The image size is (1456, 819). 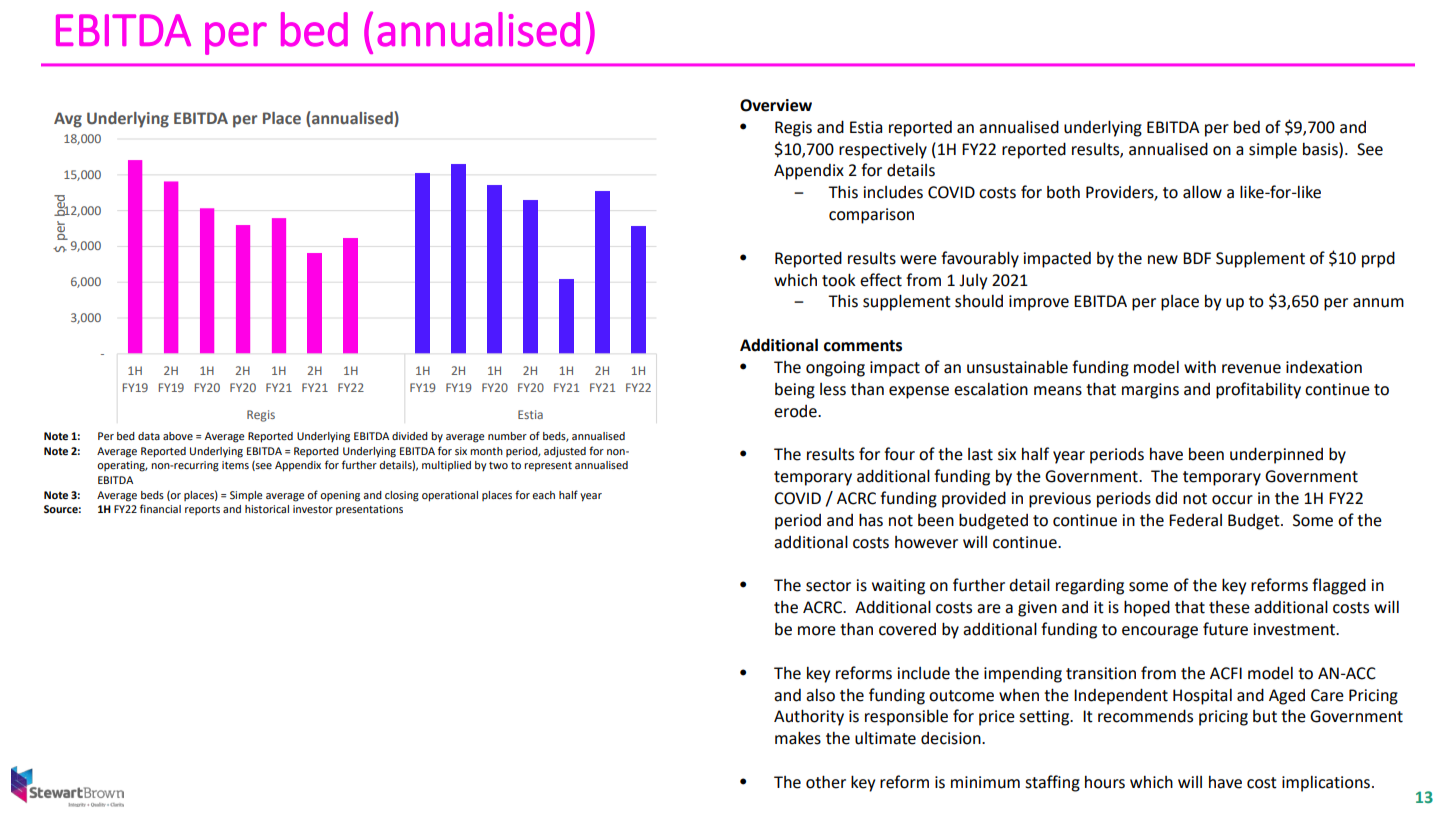 I want to click on Overview, so click(x=776, y=105).
